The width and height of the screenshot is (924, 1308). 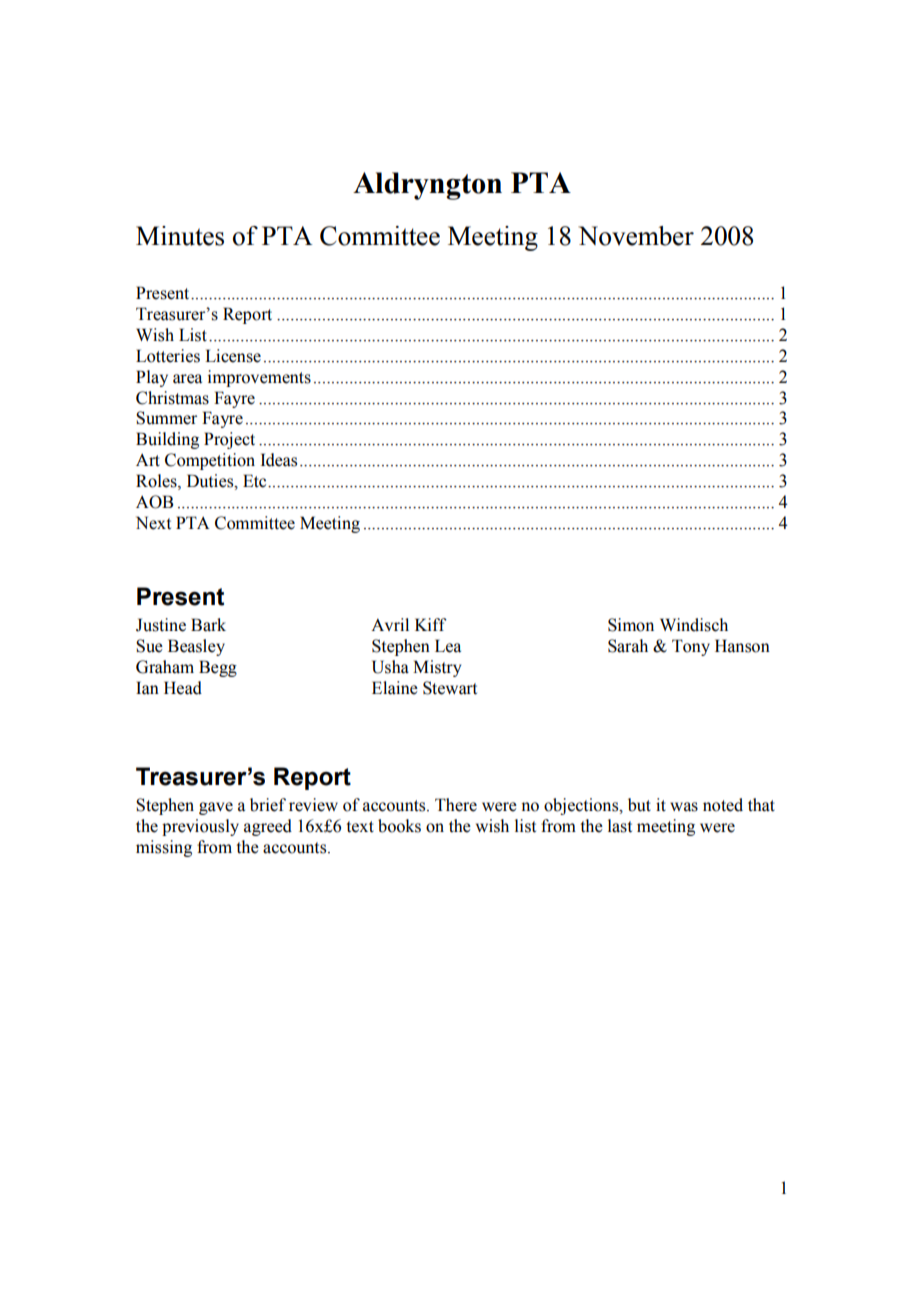 What do you see at coordinates (259, 378) in the screenshot?
I see `improvements` at bounding box center [259, 378].
